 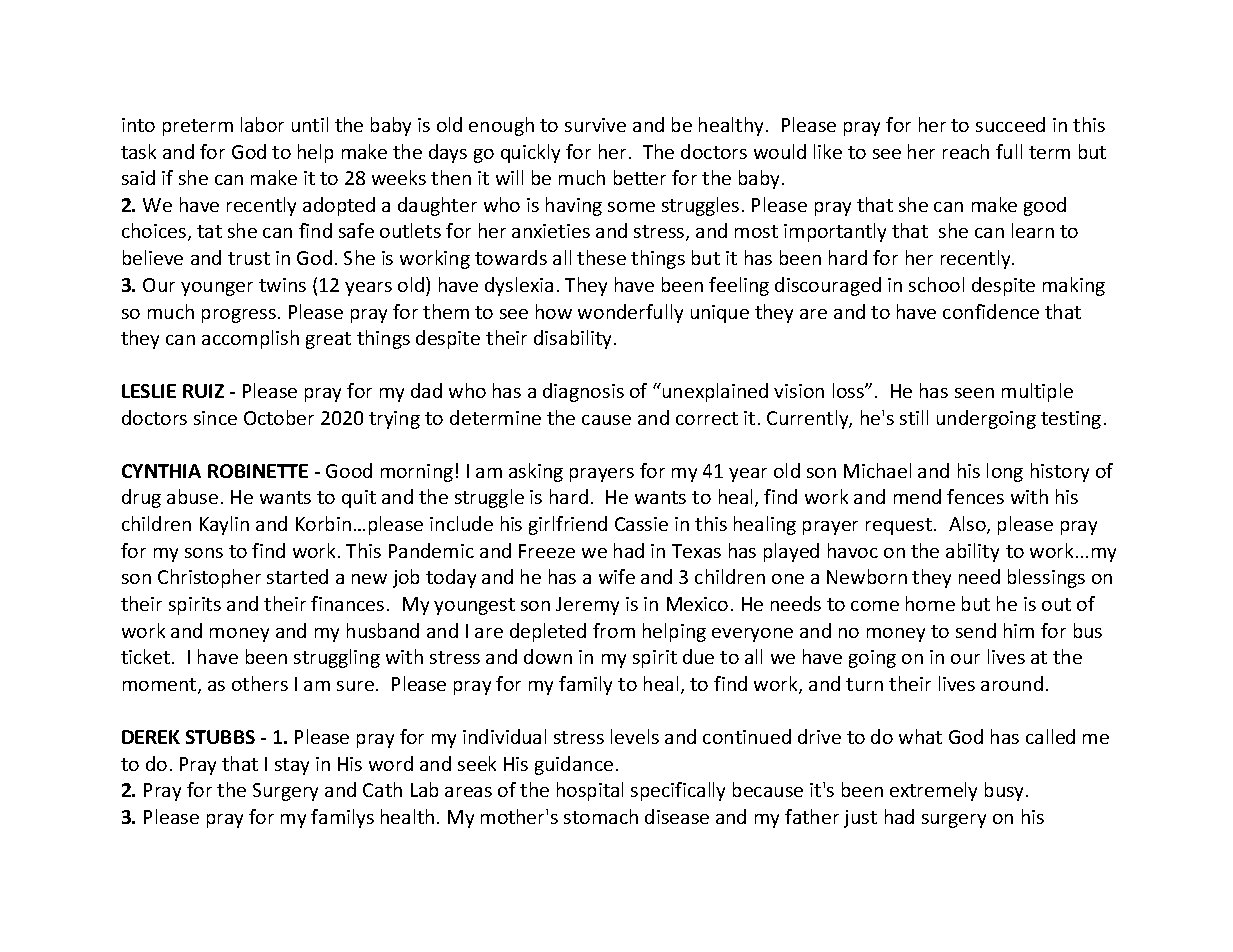 I want to click on reach, so click(x=966, y=151).
